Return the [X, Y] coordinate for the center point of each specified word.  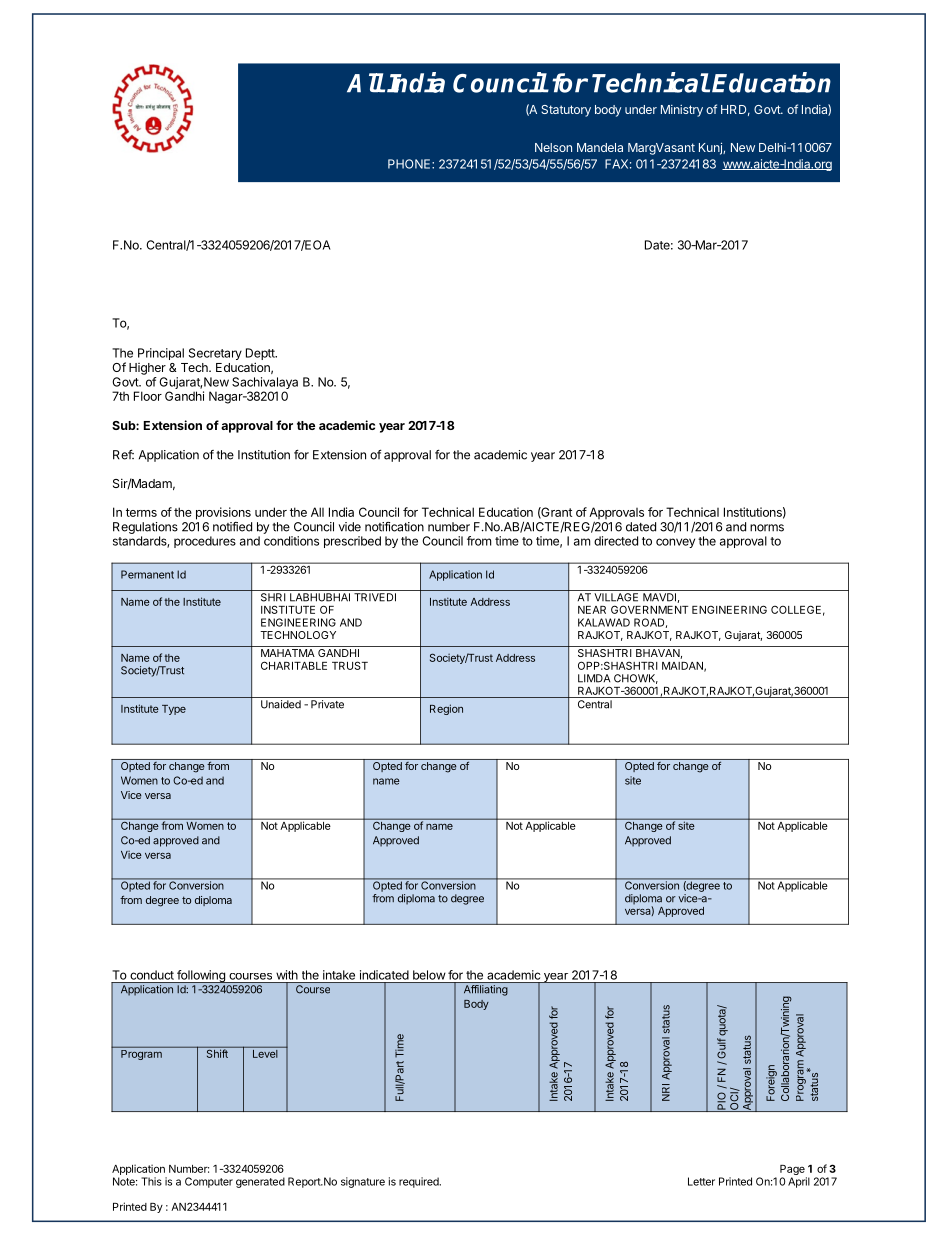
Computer [209, 1182]
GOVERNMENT [649, 609]
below [429, 975]
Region [446, 709]
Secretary [215, 354]
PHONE [410, 164]
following [201, 976]
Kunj [711, 148]
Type [174, 710]
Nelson [553, 147]
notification [394, 527]
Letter [701, 1181]
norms [767, 528]
